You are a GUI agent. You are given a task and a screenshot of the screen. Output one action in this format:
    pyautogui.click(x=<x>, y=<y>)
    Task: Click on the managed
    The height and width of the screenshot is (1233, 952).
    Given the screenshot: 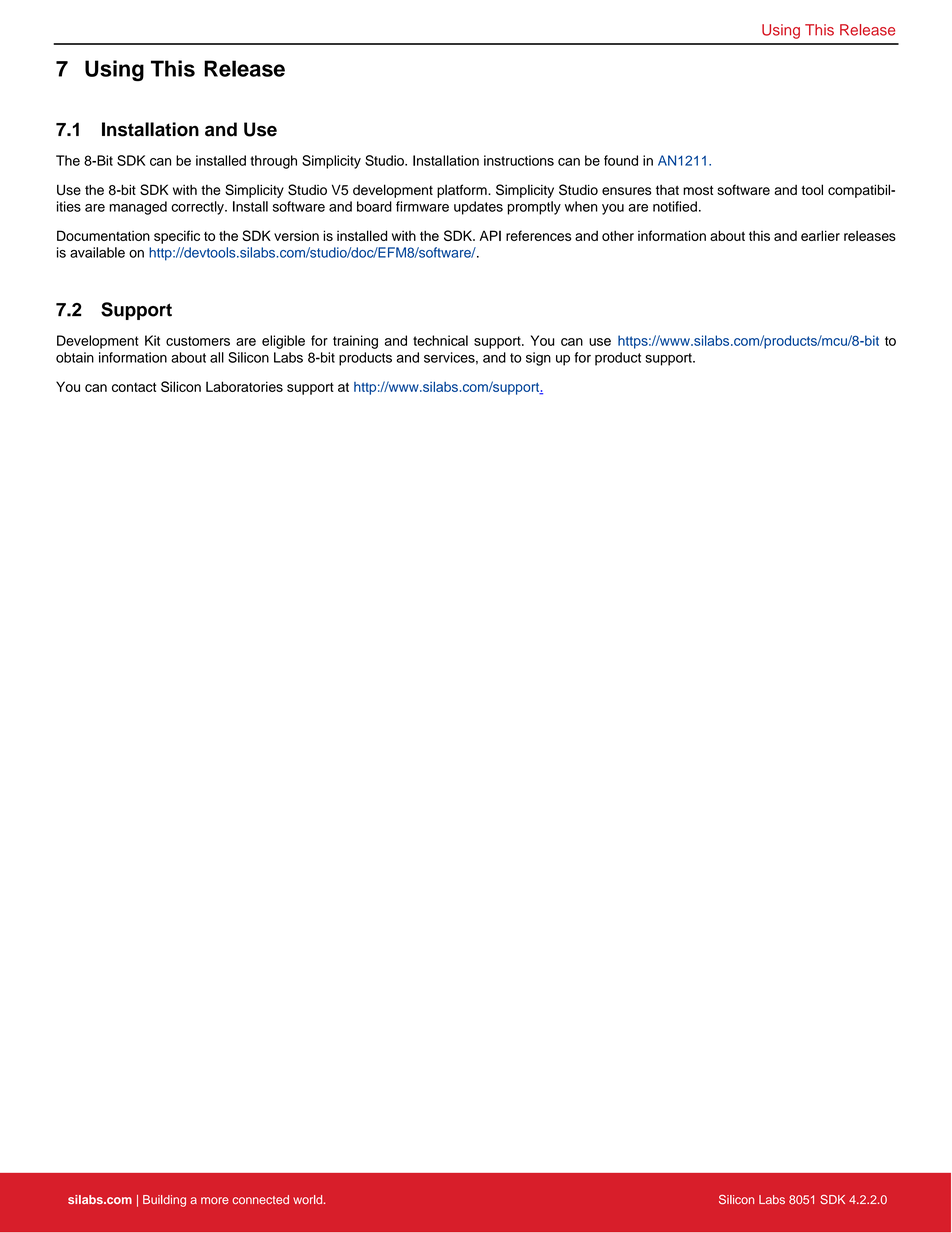 What is the action you would take?
    pyautogui.click(x=138, y=208)
